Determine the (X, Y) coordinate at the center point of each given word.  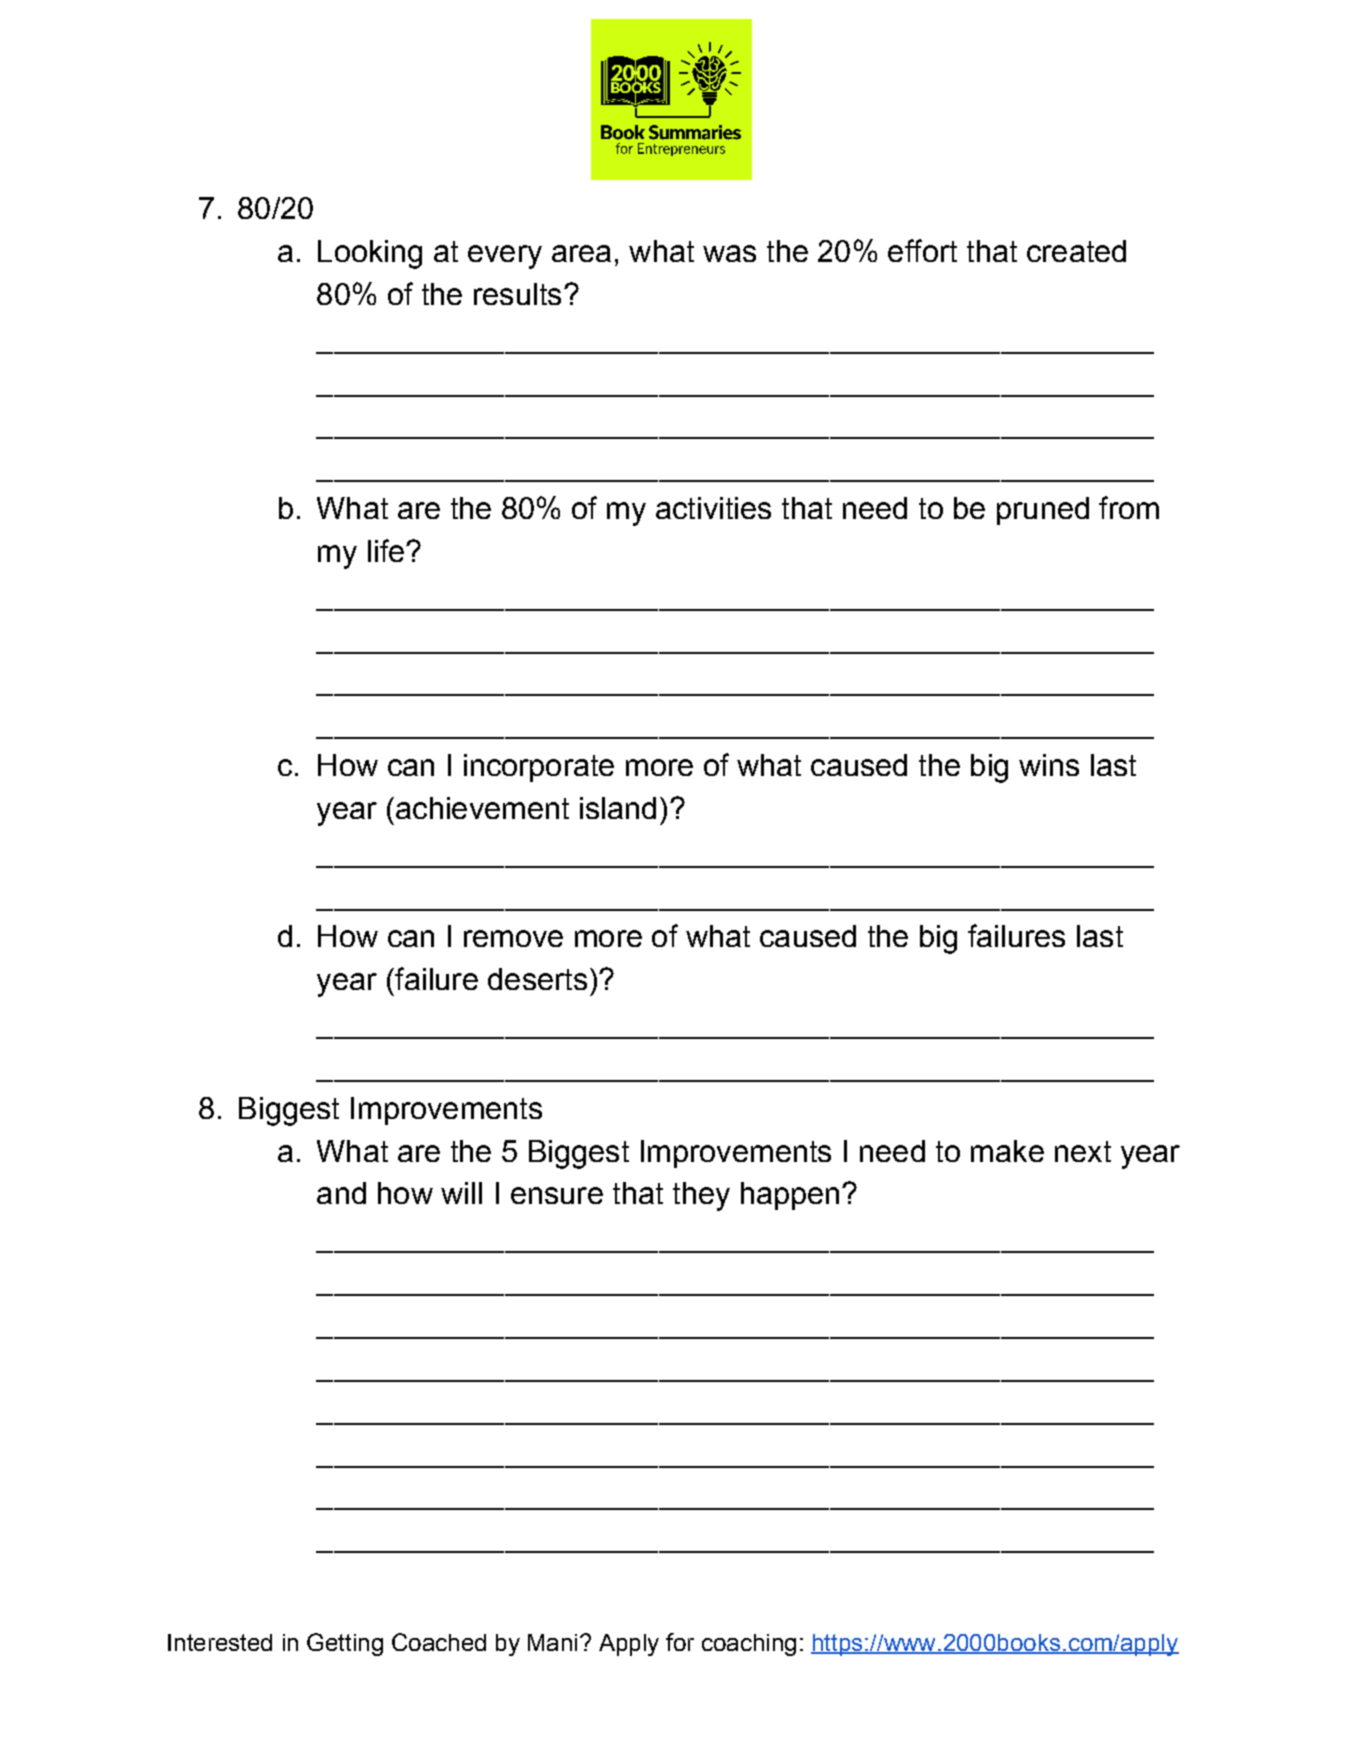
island (618, 808)
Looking (370, 254)
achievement (482, 808)
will (461, 1193)
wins (1049, 765)
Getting (345, 1644)
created (1076, 251)
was (729, 253)
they (701, 1196)
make (1007, 1151)
